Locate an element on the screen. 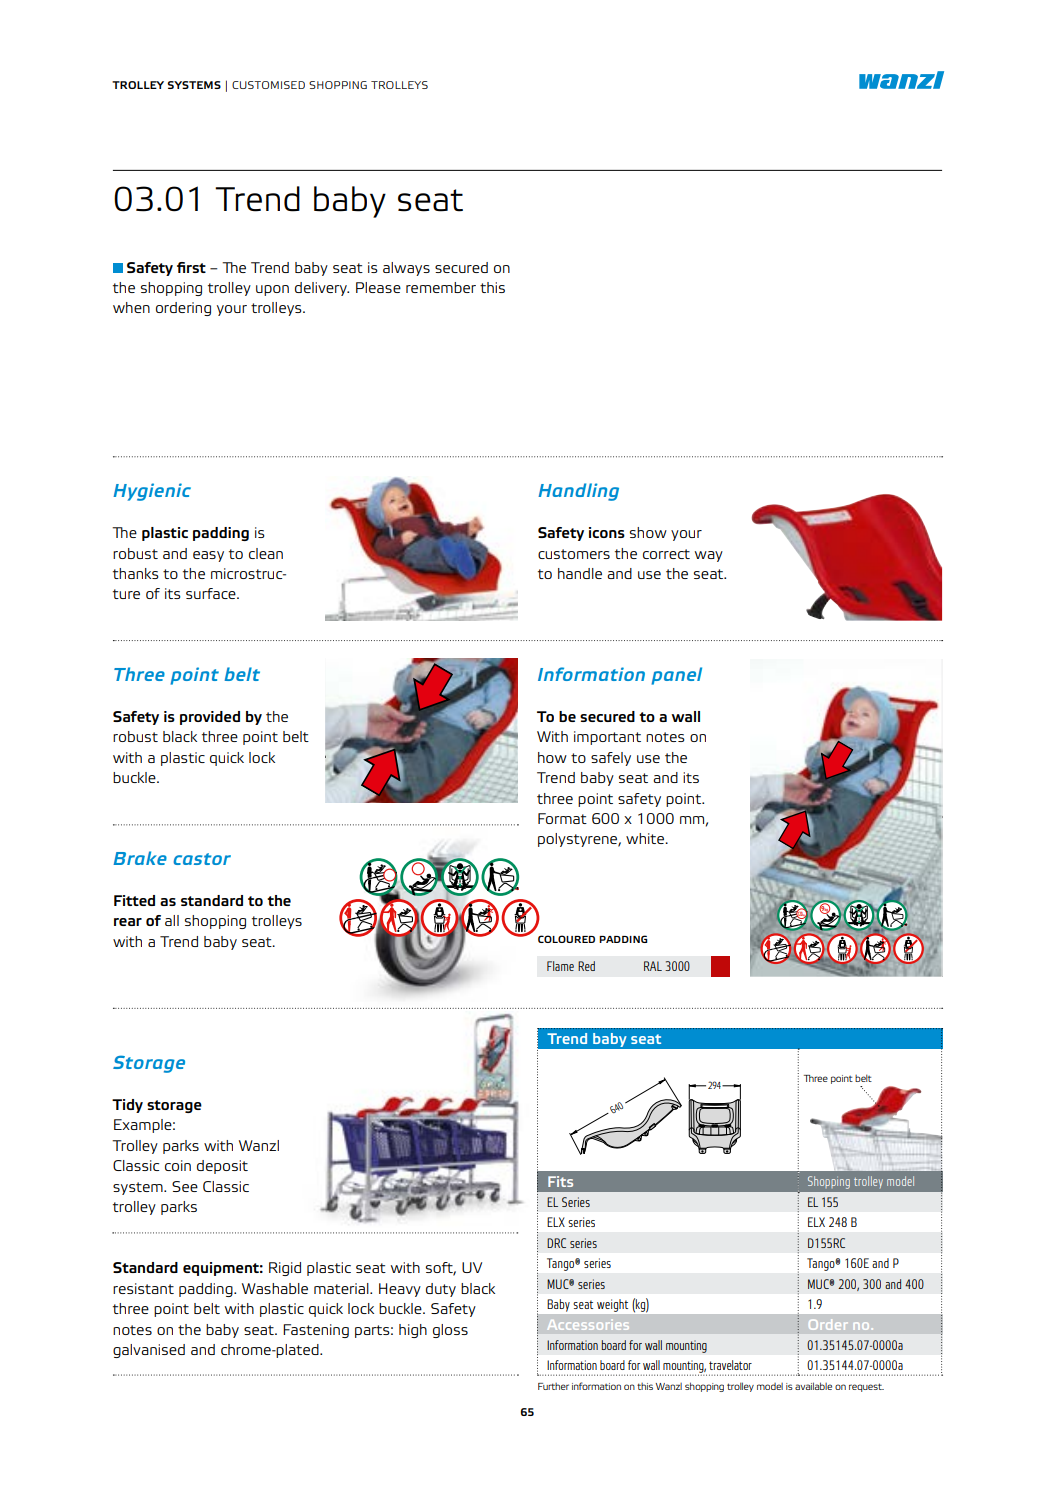  gloss is located at coordinates (450, 1331).
